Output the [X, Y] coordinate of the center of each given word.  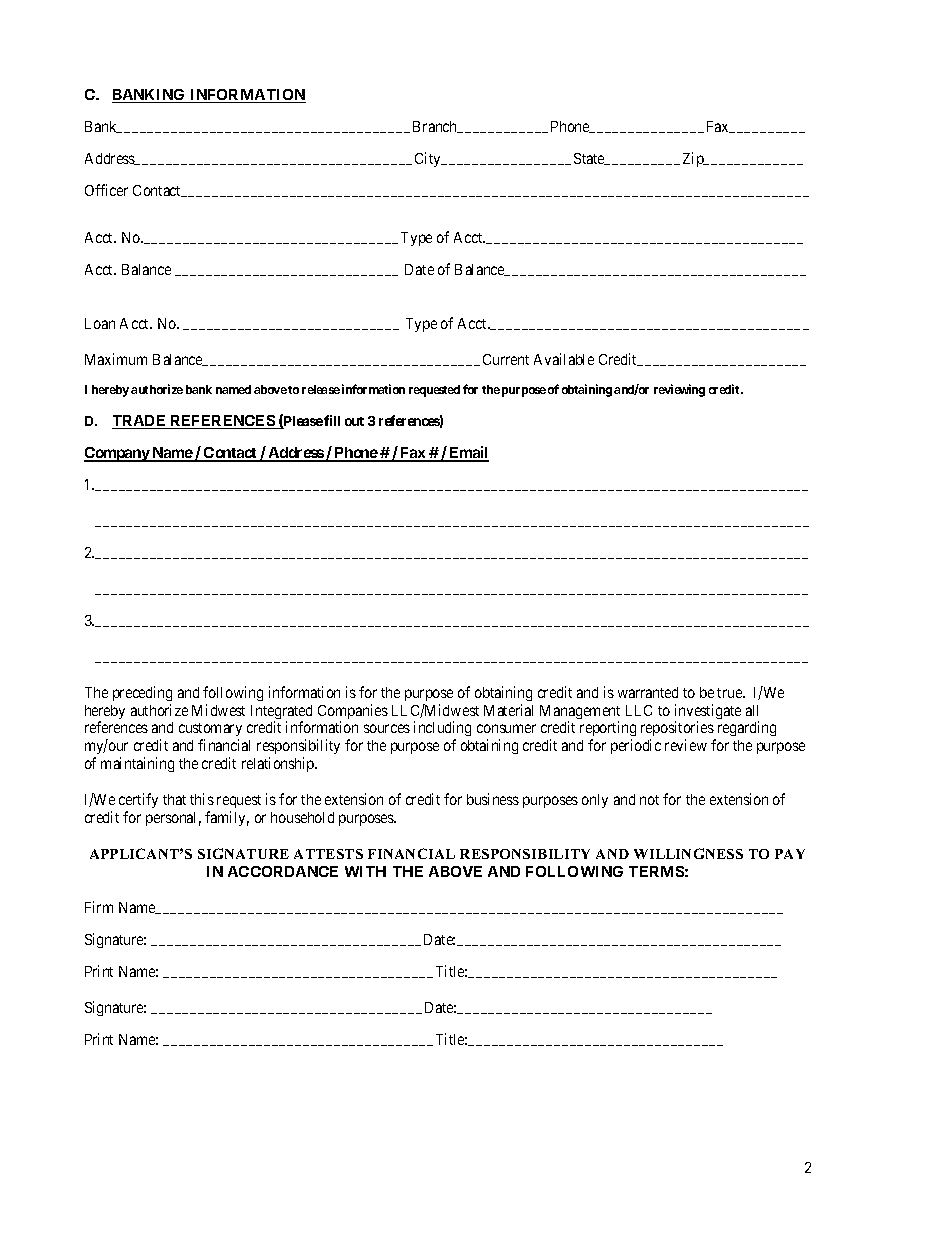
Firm [99, 907]
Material [508, 710]
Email [468, 453]
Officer [106, 190]
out [354, 421]
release [321, 389]
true [730, 693]
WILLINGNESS [688, 853]
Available [564, 359]
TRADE [139, 420]
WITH [365, 871]
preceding [142, 693]
